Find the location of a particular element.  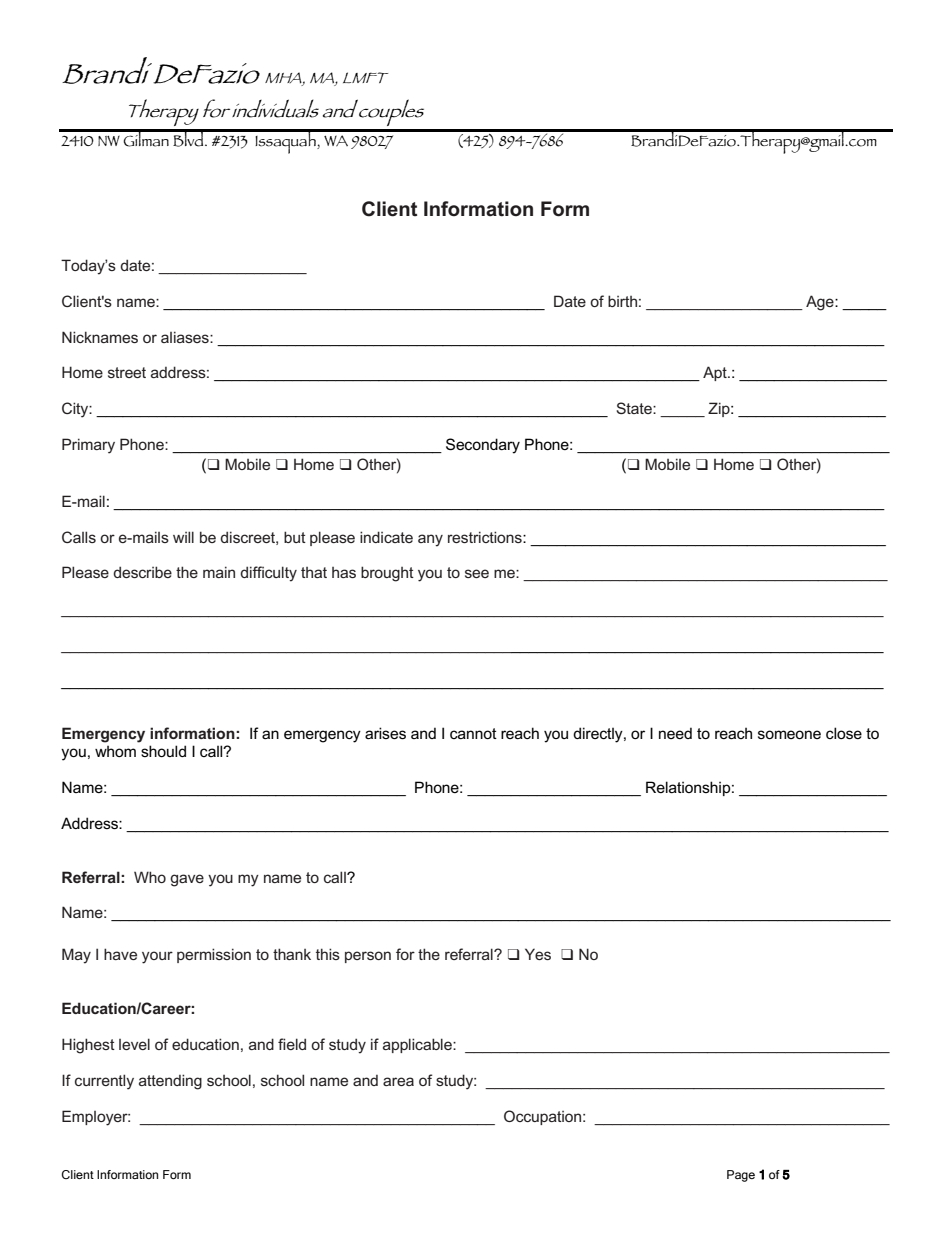

attending is located at coordinates (170, 1082).
